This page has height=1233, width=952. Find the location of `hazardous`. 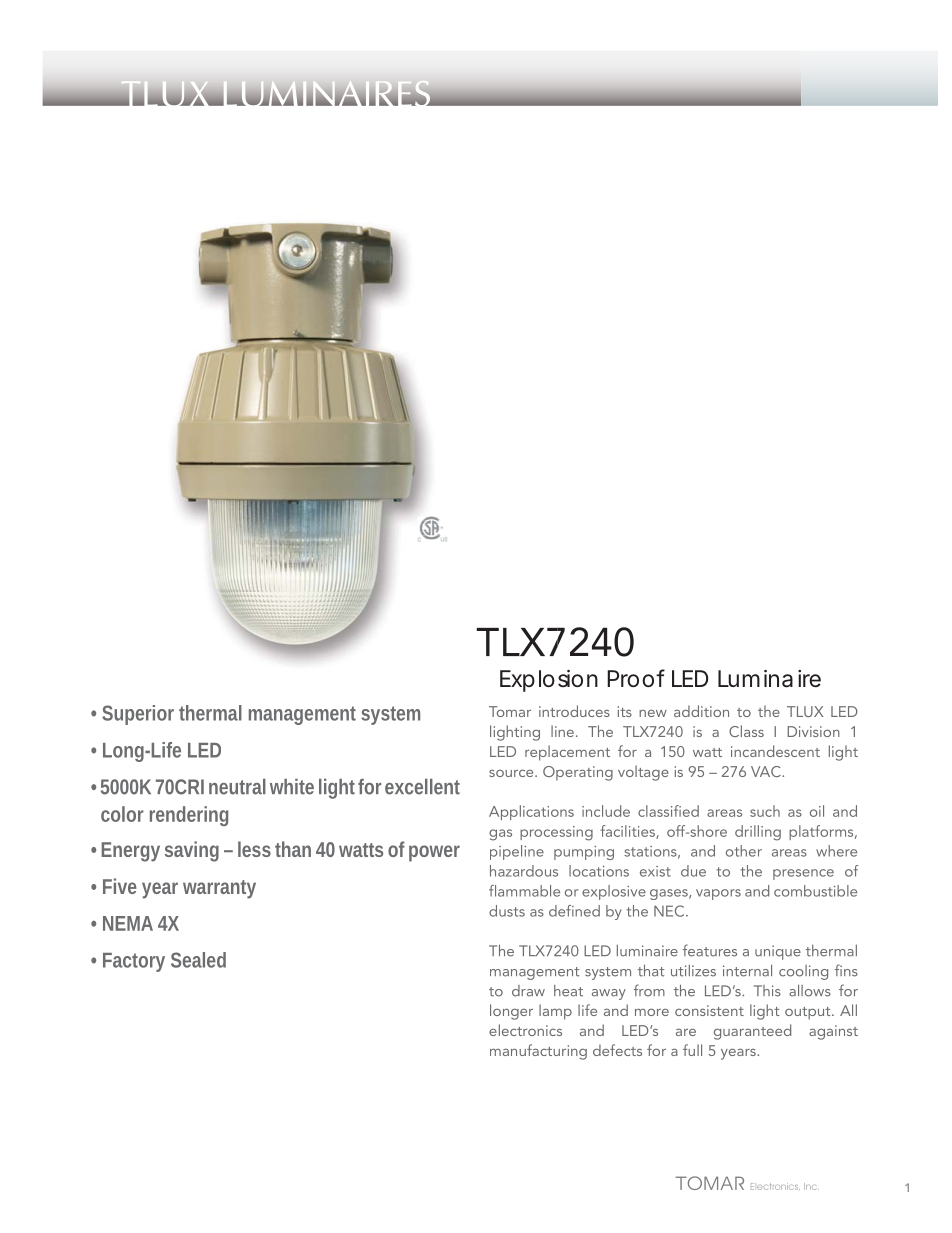

hazardous is located at coordinates (524, 871).
